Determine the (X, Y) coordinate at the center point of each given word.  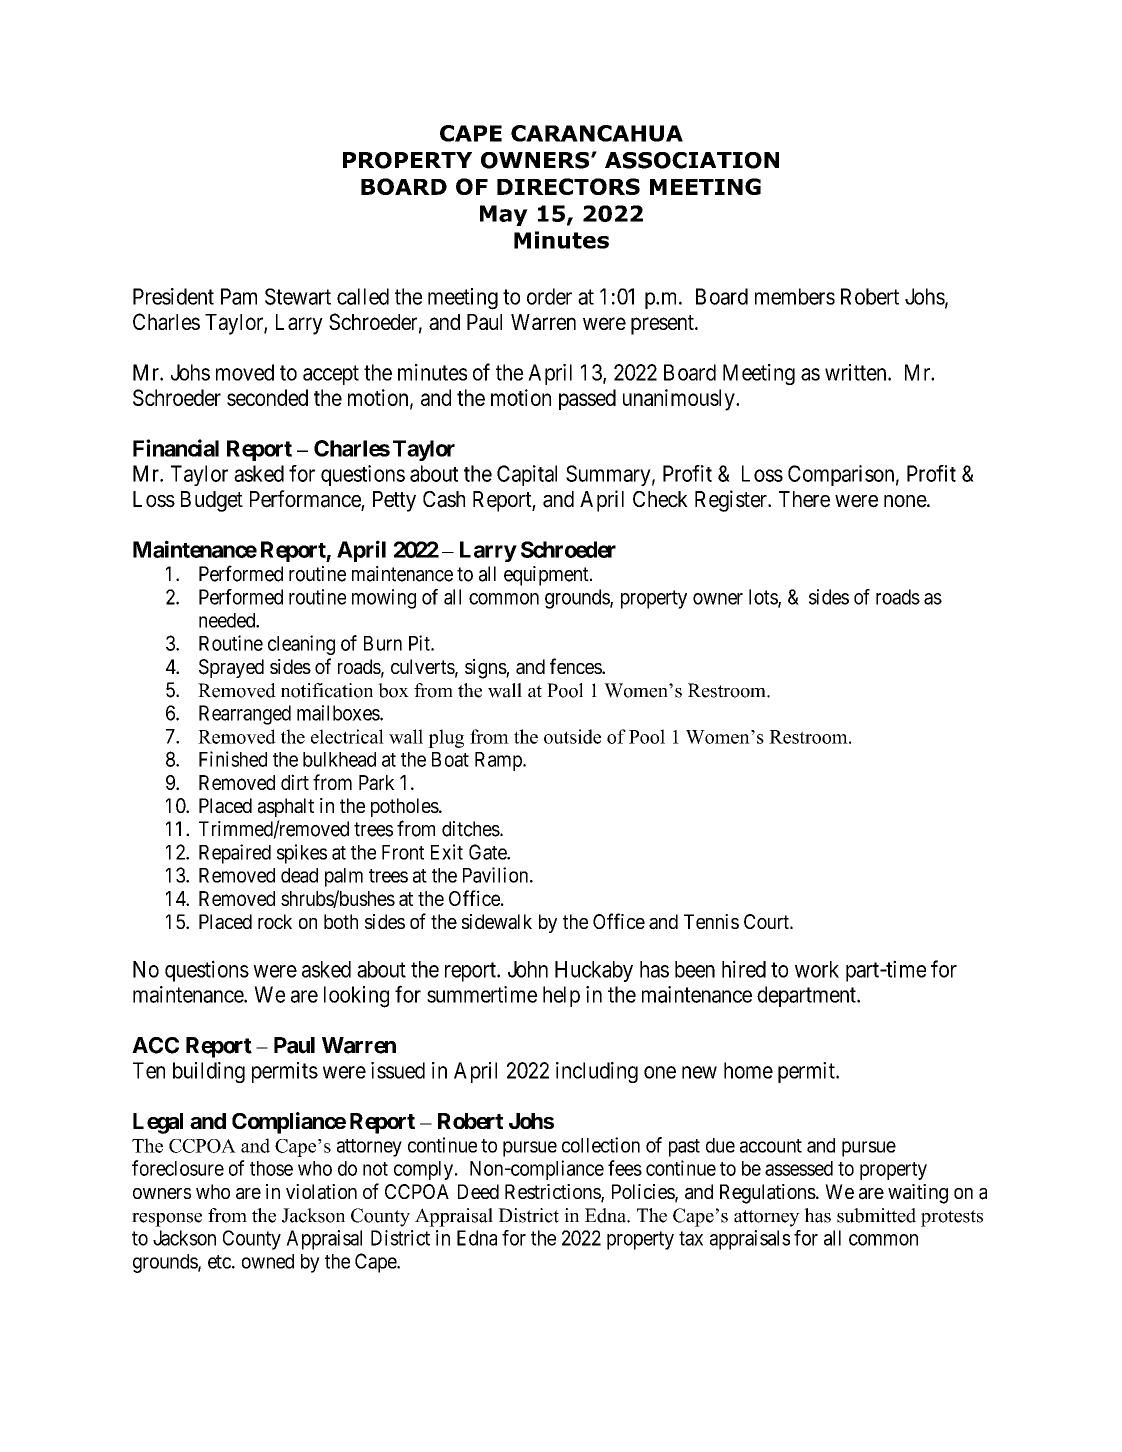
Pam (239, 296)
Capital (527, 475)
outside (572, 736)
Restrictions (553, 1193)
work (817, 969)
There (804, 499)
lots (764, 598)
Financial (176, 448)
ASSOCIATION (692, 160)
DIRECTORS (568, 186)
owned (268, 1261)
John (528, 969)
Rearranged (245, 715)
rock (275, 921)
